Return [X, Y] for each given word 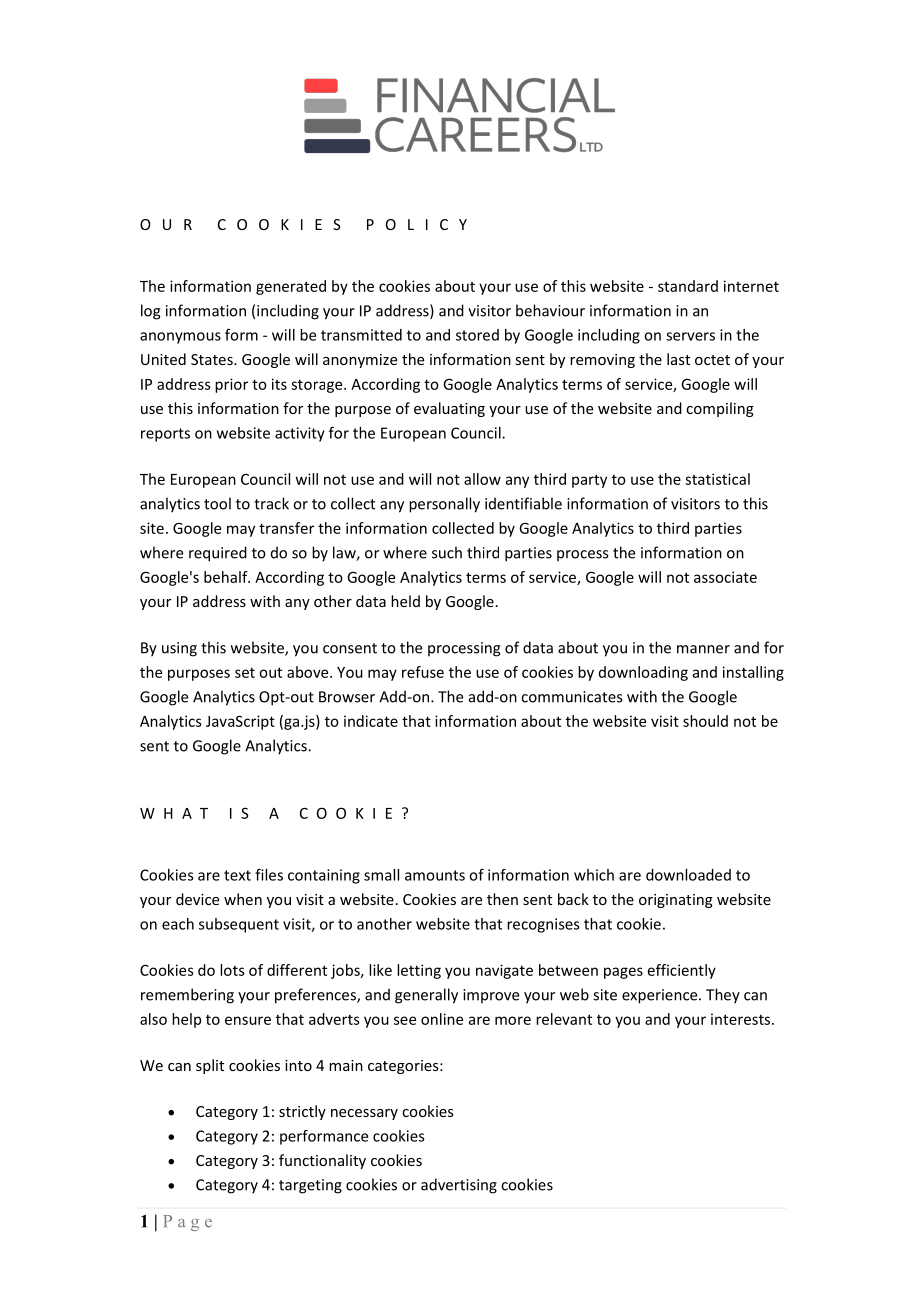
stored [477, 335]
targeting [310, 1186]
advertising [459, 1186]
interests [742, 1019]
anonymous [180, 338]
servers [690, 336]
